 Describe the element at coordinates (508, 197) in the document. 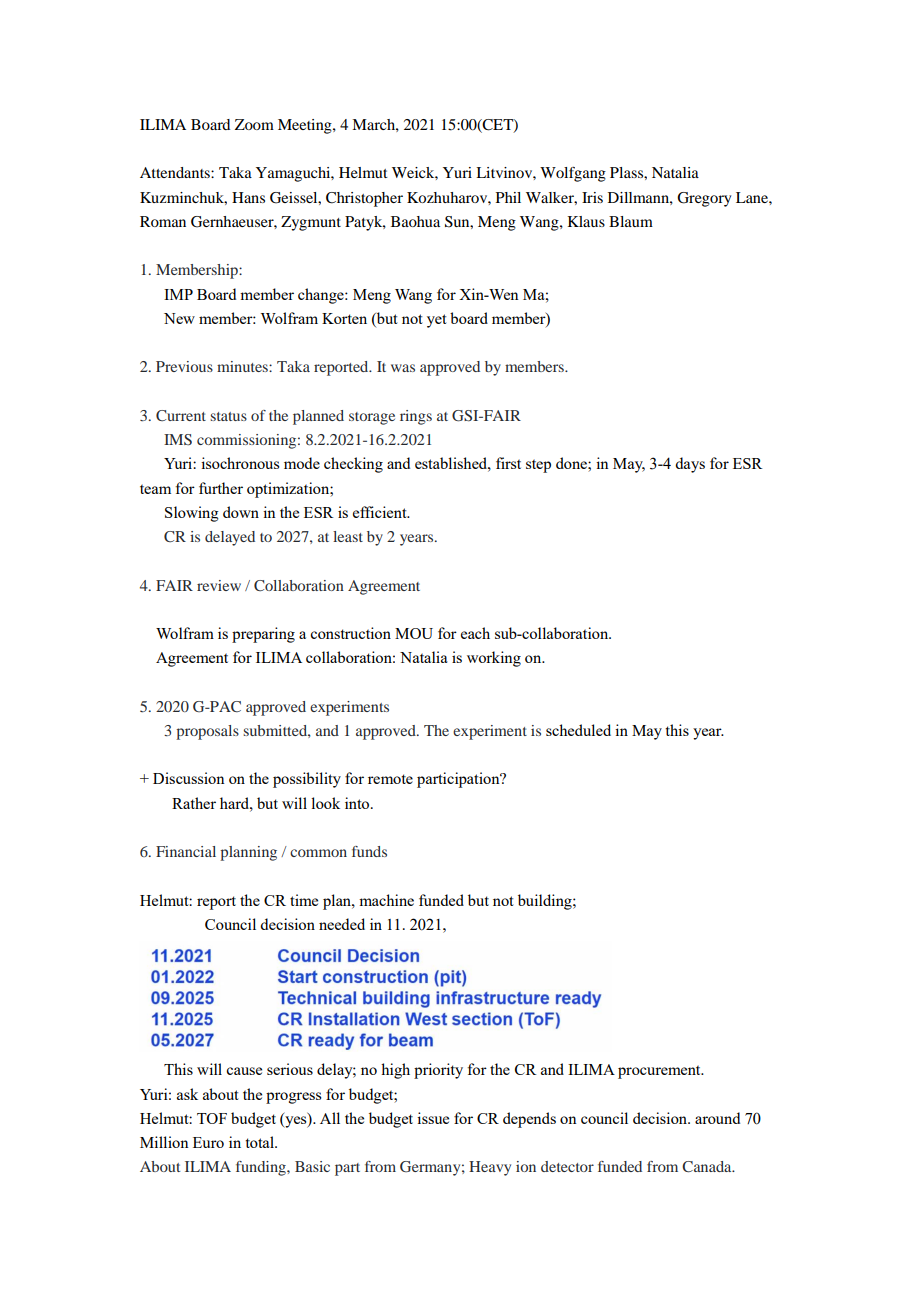

I see `Phil` at that location.
